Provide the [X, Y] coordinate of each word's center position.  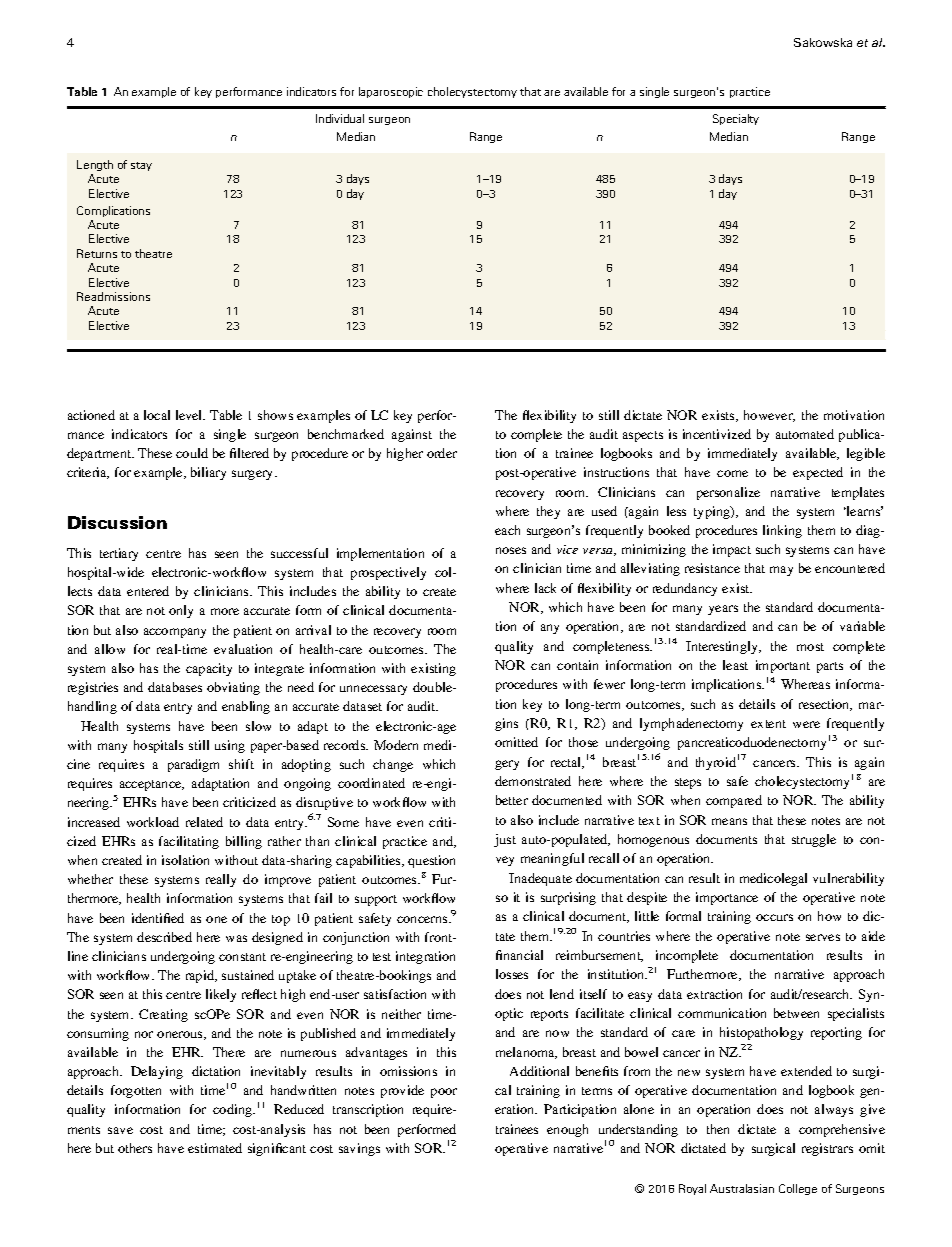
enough [567, 1130]
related [204, 822]
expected [818, 473]
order [442, 453]
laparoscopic [391, 92]
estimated [215, 1148]
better [512, 800]
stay [141, 166]
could [192, 453]
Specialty [736, 119]
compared [734, 801]
